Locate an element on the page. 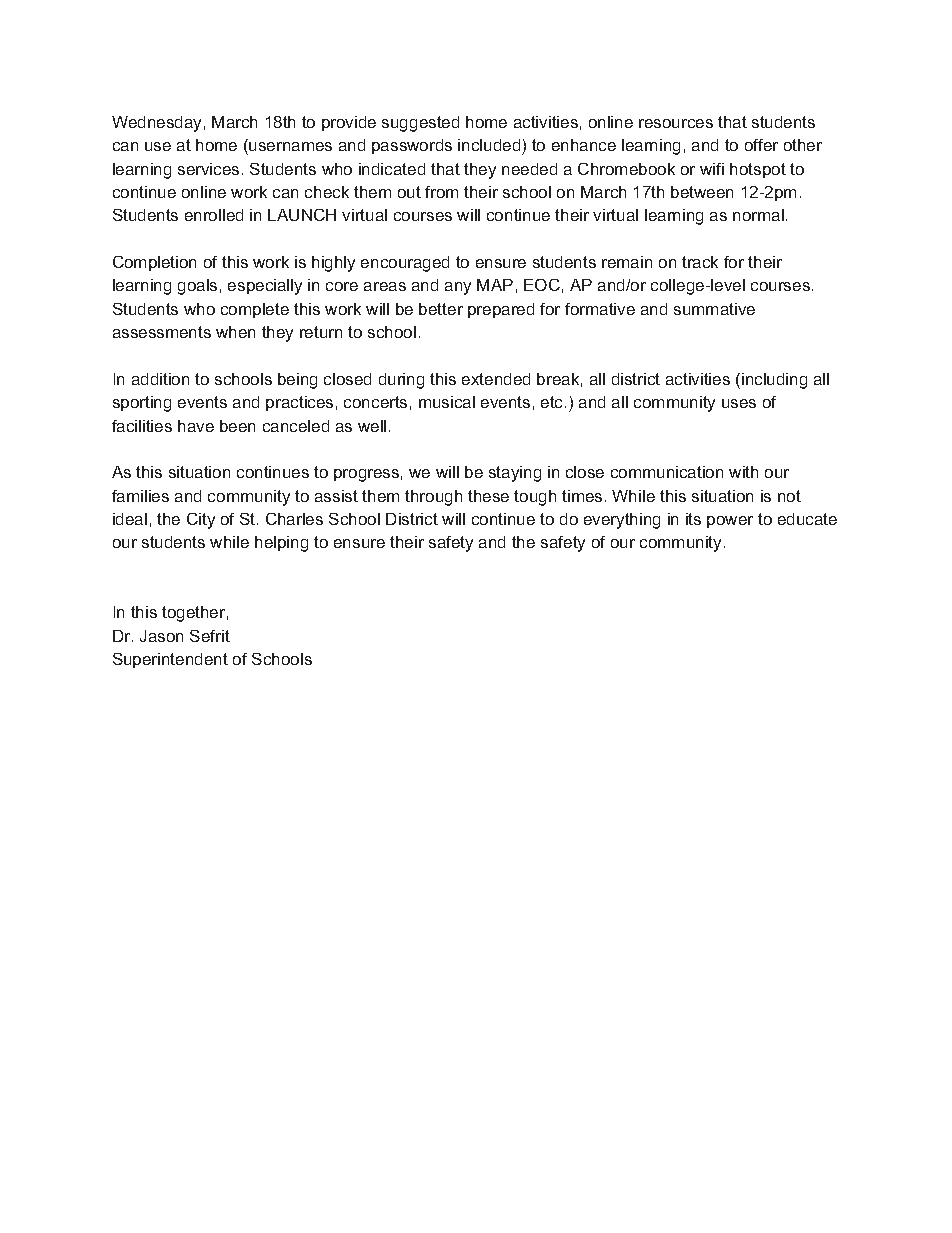 The width and height of the image is (952, 1233). power is located at coordinates (730, 522).
